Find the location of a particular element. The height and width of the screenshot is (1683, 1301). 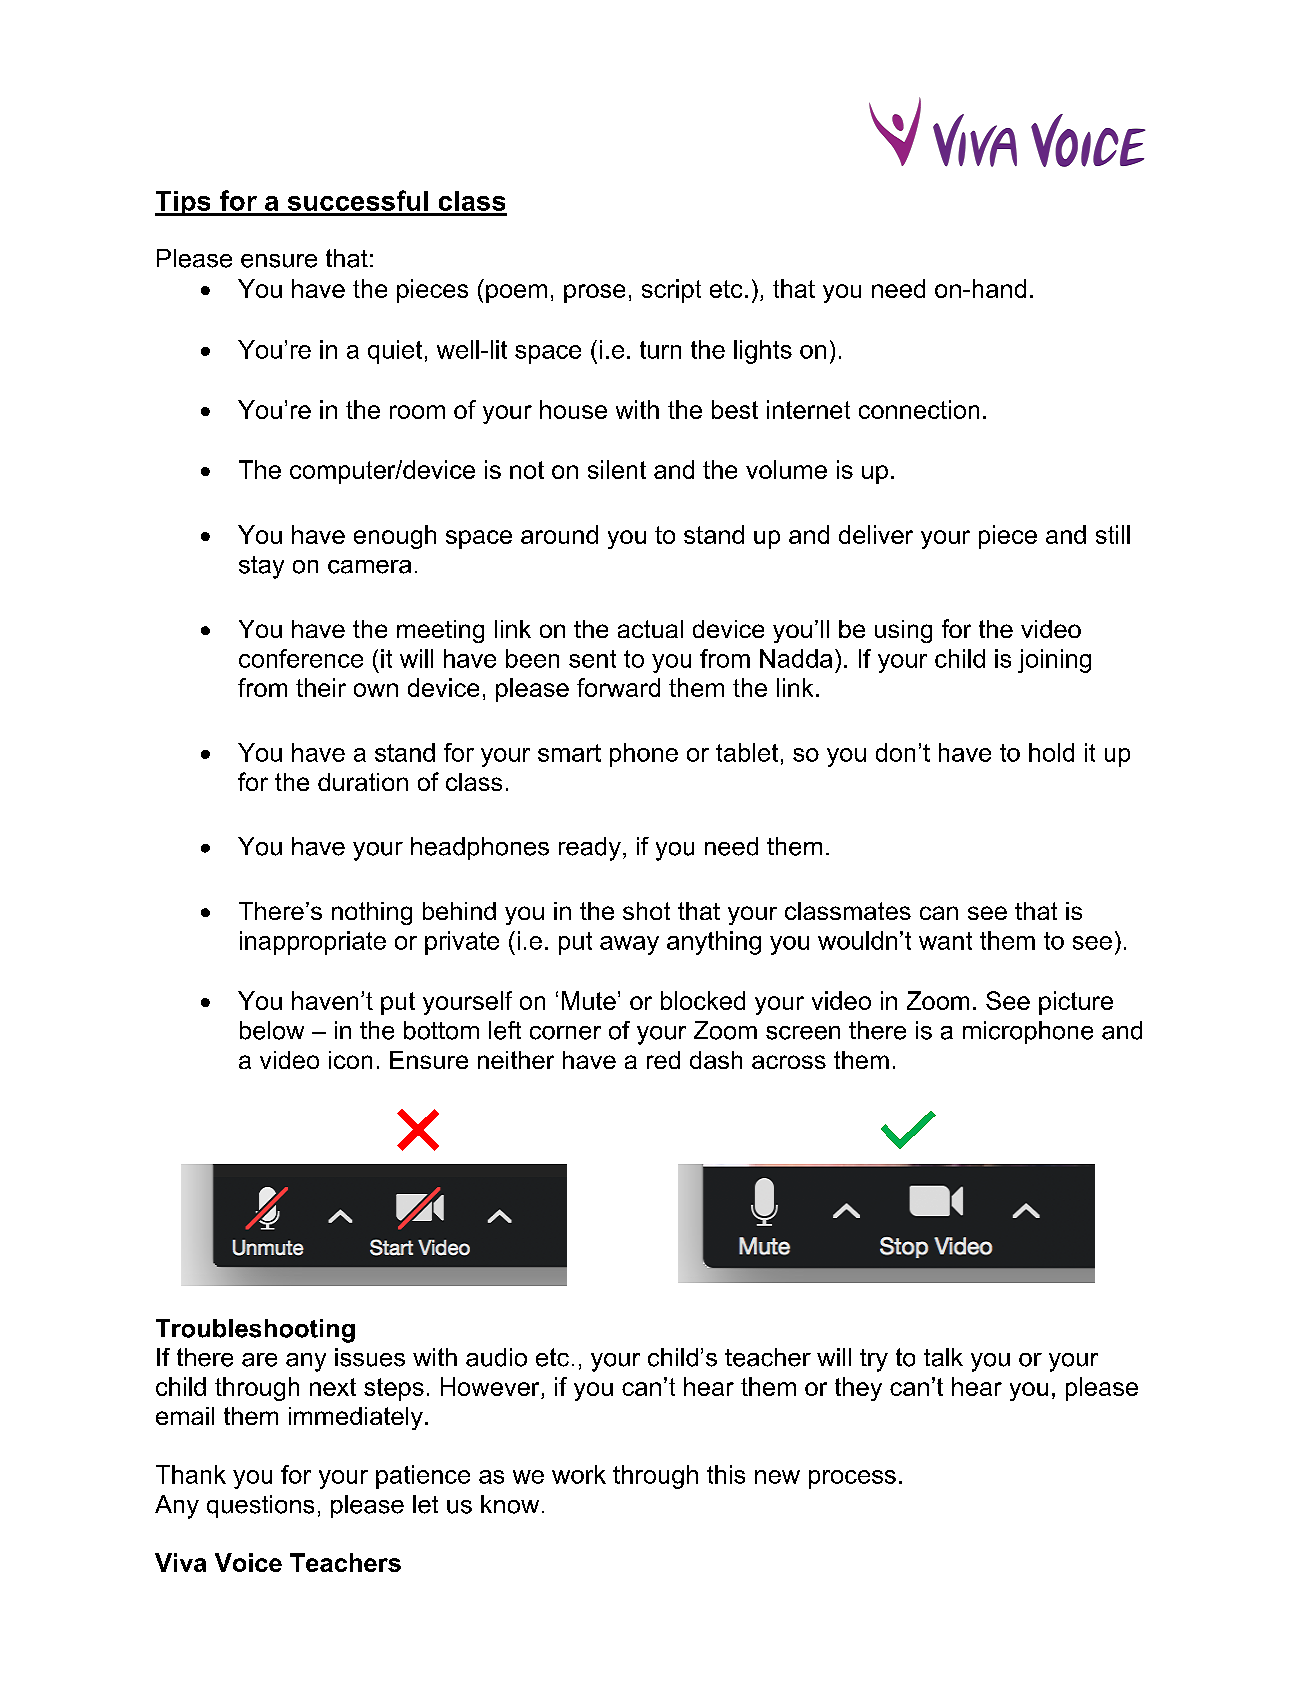

connection is located at coordinates (919, 409).
